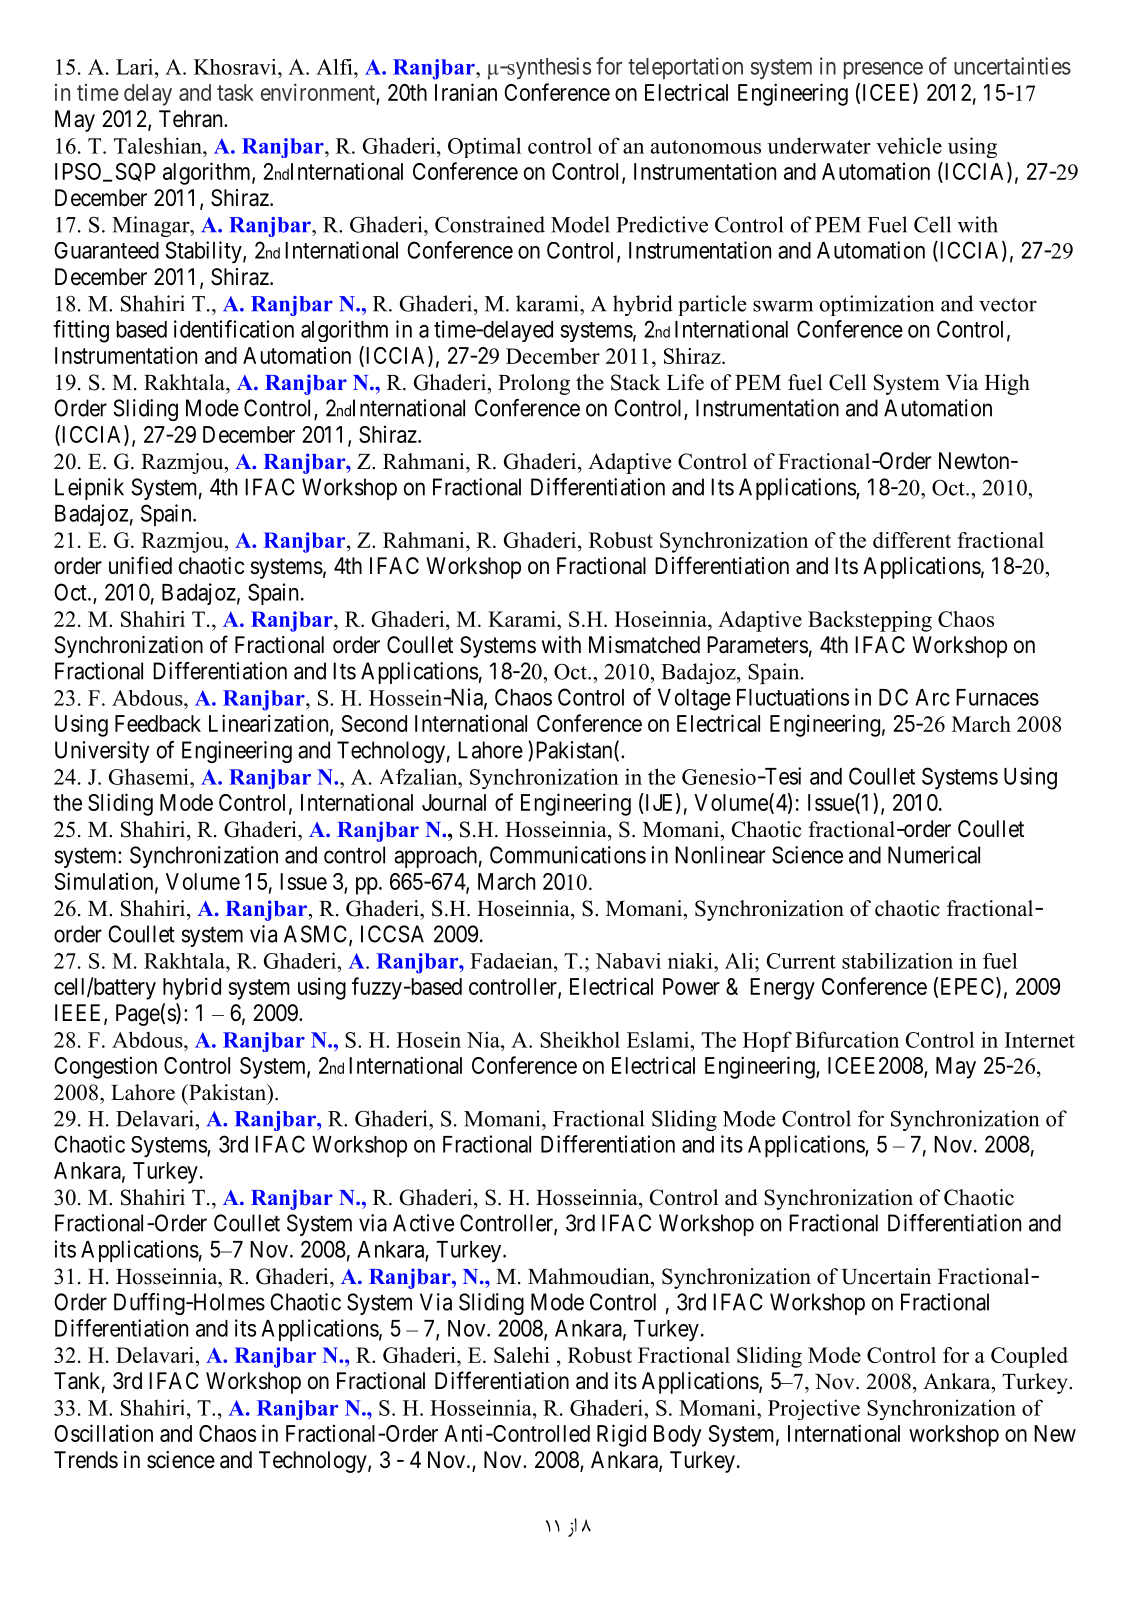 The width and height of the page is (1134, 1604). I want to click on Feedback, so click(158, 723).
